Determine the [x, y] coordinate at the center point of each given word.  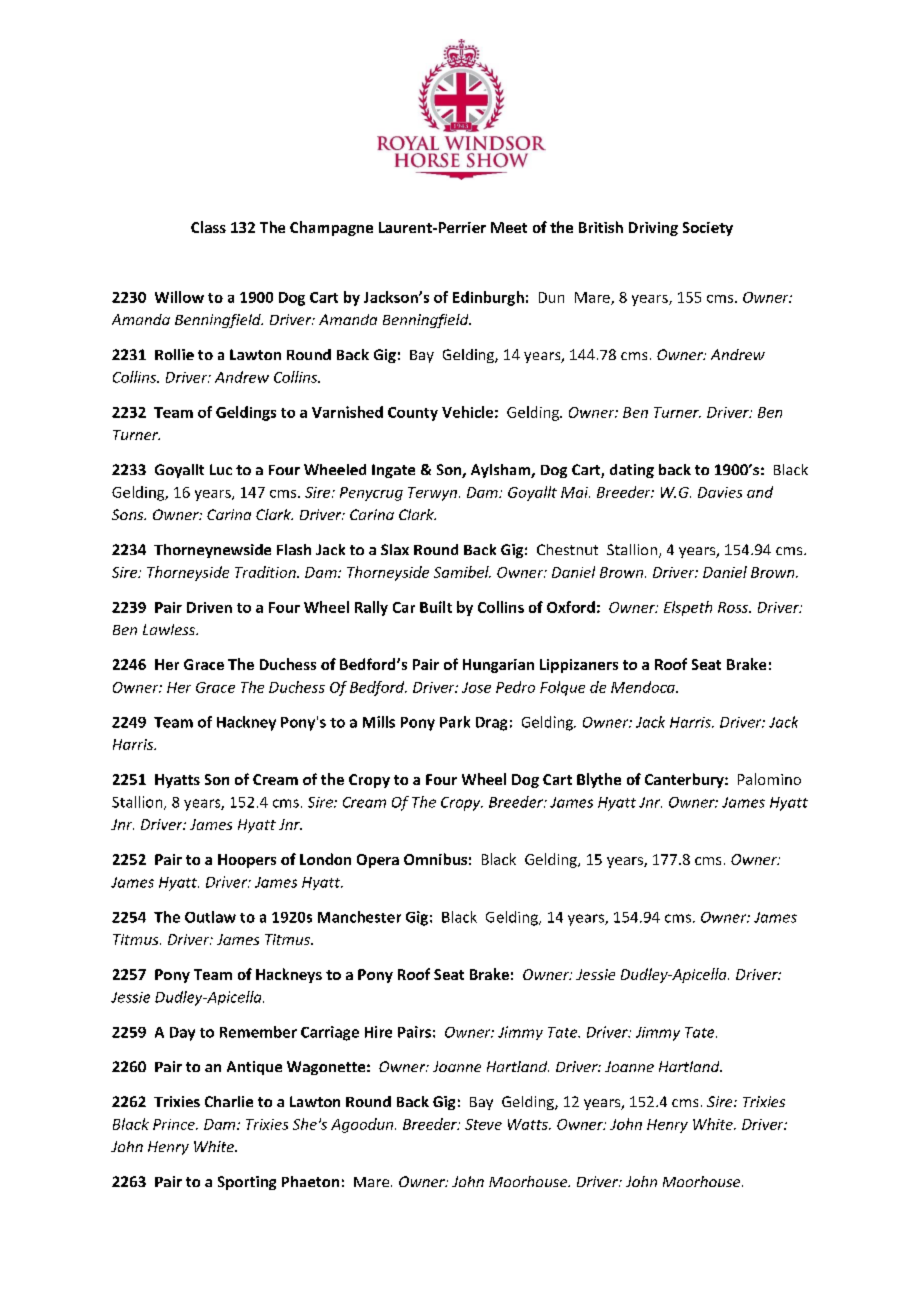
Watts [529, 1124]
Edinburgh [488, 298]
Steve [483, 1124]
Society [708, 229]
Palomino [769, 779]
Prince [175, 1124]
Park [455, 722]
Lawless [170, 629]
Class [208, 227]
